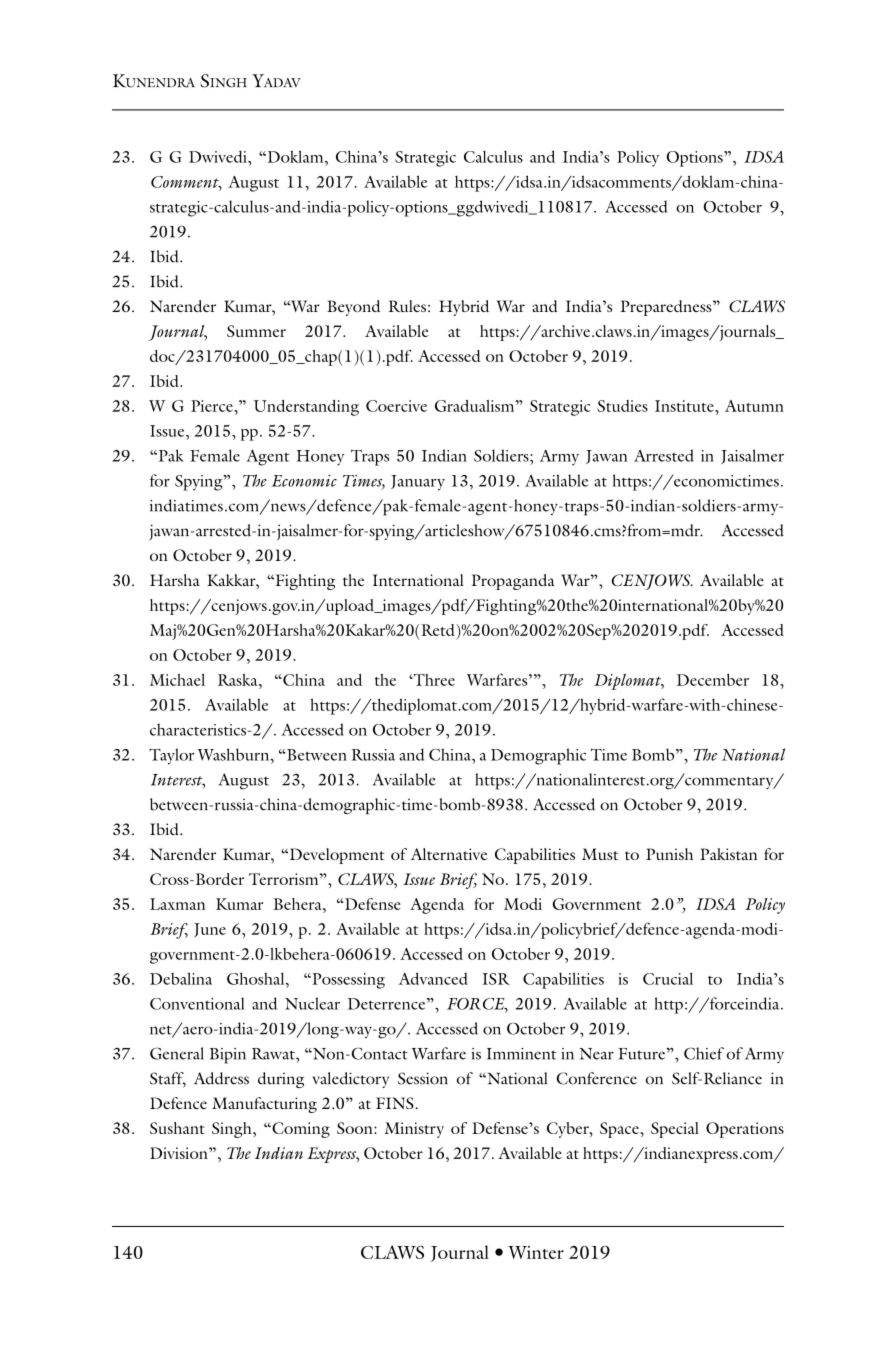  What do you see at coordinates (235, 754) in the document?
I see `Washburn` at bounding box center [235, 754].
